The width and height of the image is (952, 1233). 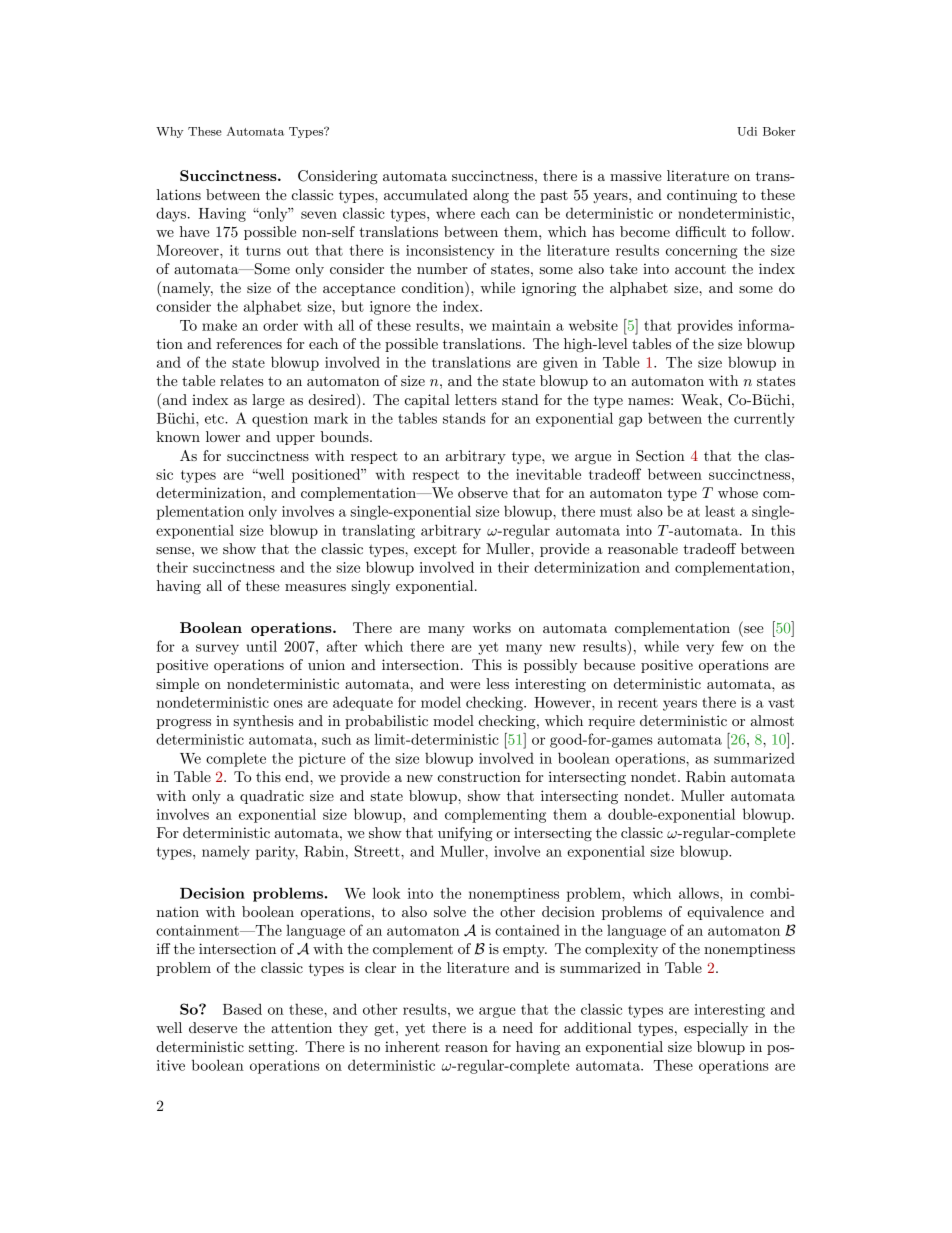 I want to click on continuing, so click(x=702, y=196).
